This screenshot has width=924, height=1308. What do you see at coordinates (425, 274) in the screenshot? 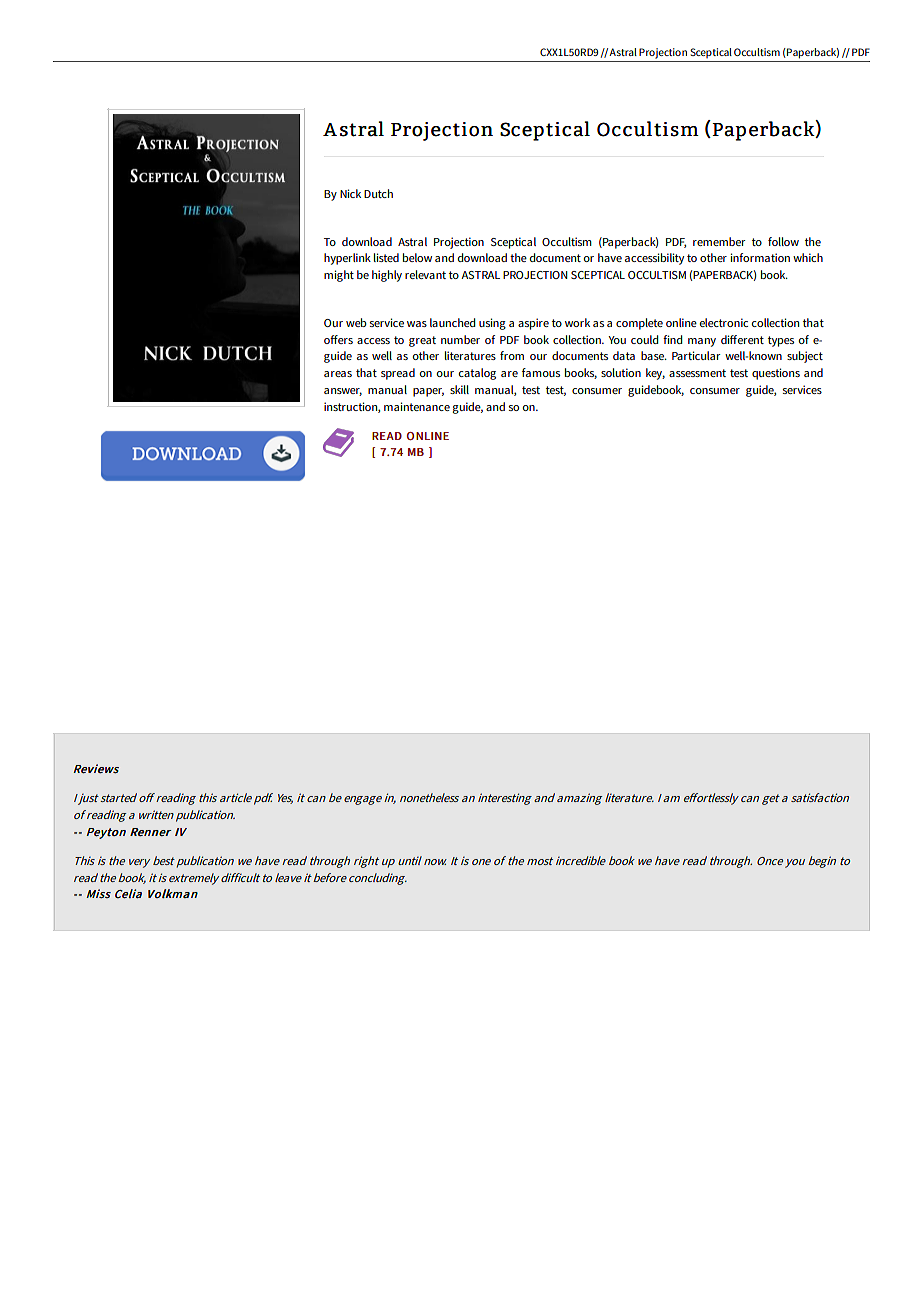
I see `relevant` at bounding box center [425, 274].
